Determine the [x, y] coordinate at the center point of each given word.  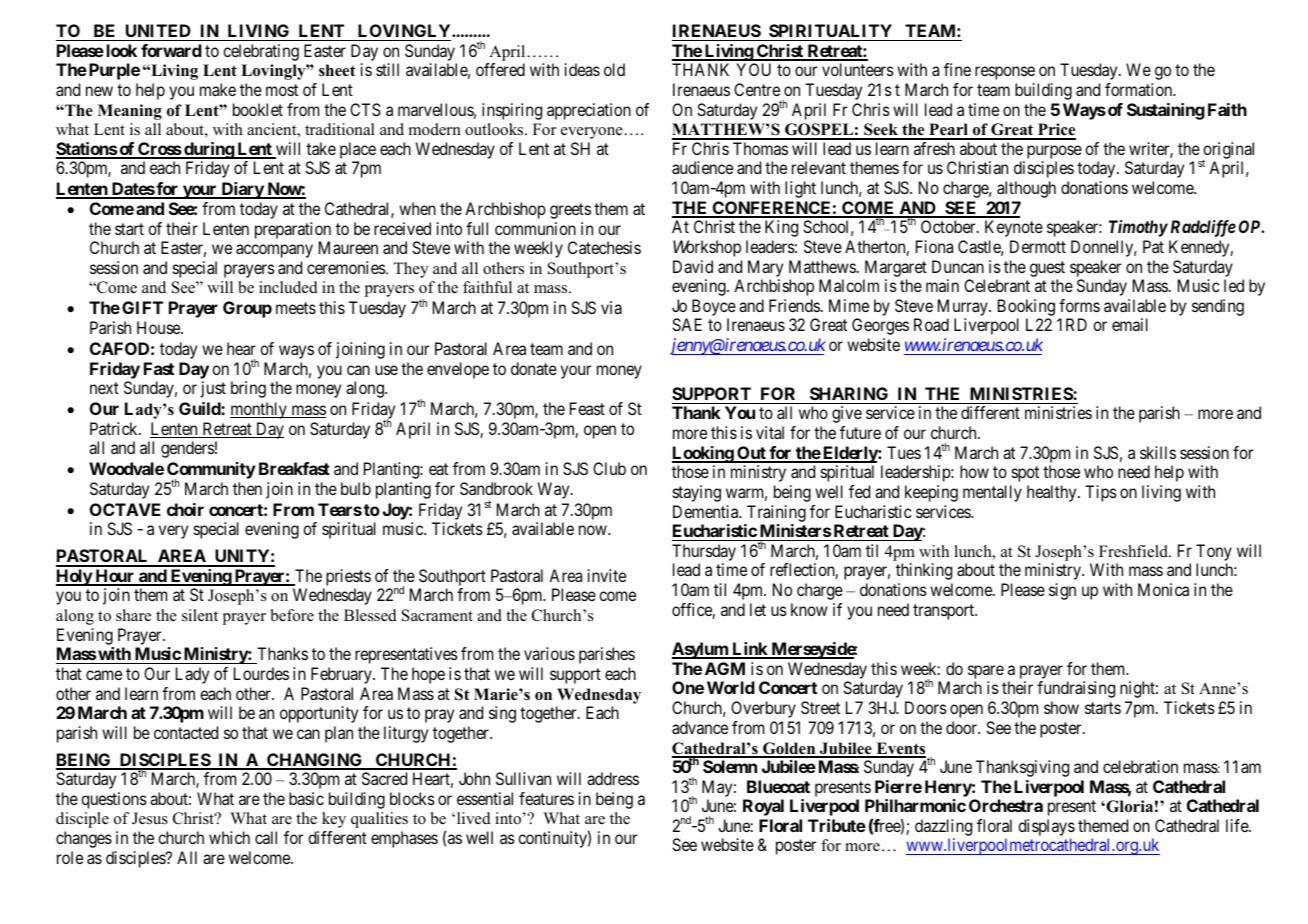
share [133, 615]
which [229, 837]
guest [1047, 269]
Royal [763, 807]
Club [609, 468]
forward [171, 50]
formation [1140, 89]
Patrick [115, 428]
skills [1158, 452]
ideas [582, 69]
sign [1062, 591]
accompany [274, 251]
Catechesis [604, 247]
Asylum [701, 650]
